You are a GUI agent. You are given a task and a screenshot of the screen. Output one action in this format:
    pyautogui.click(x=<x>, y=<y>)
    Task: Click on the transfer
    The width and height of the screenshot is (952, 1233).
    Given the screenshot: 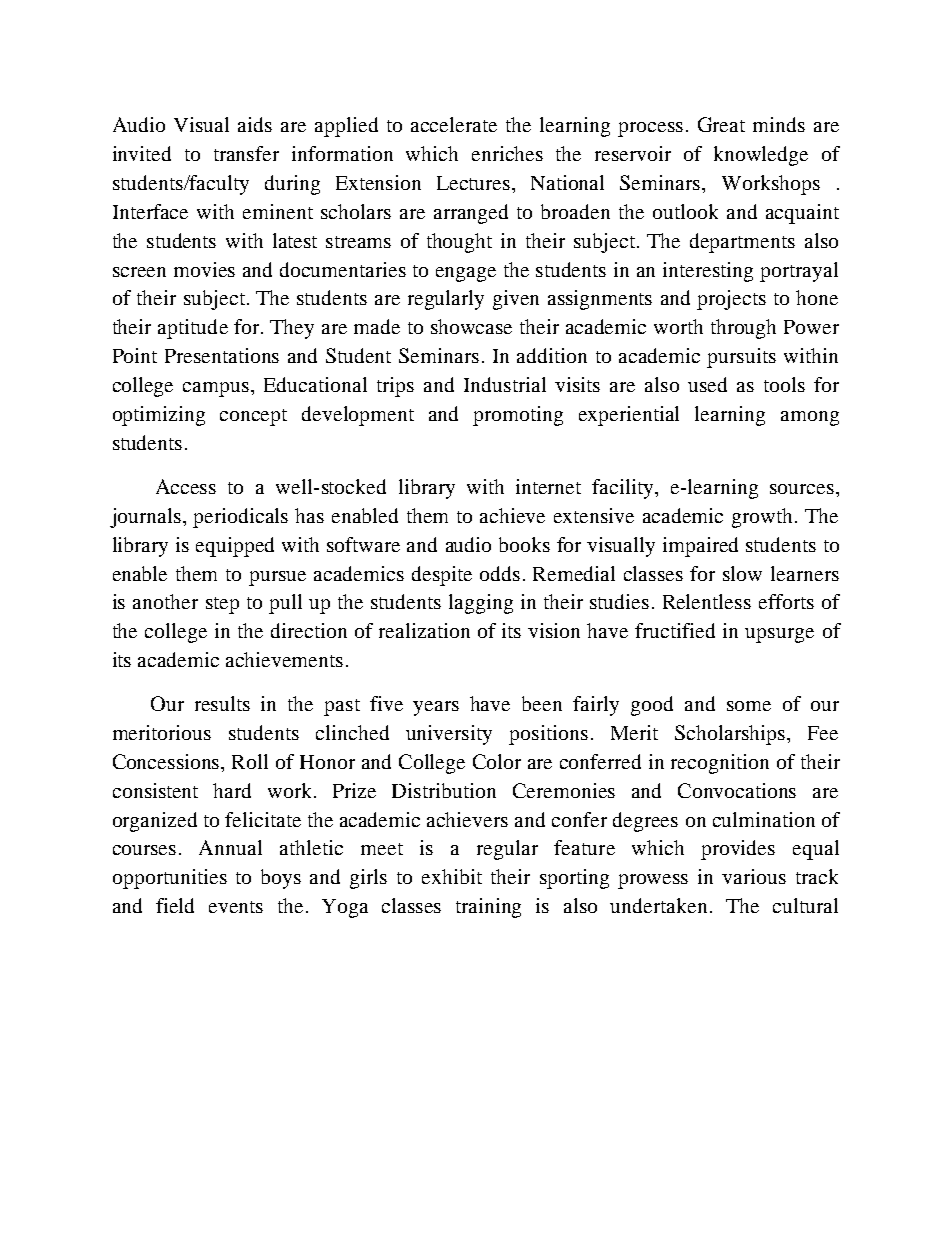 What is the action you would take?
    pyautogui.click(x=246, y=153)
